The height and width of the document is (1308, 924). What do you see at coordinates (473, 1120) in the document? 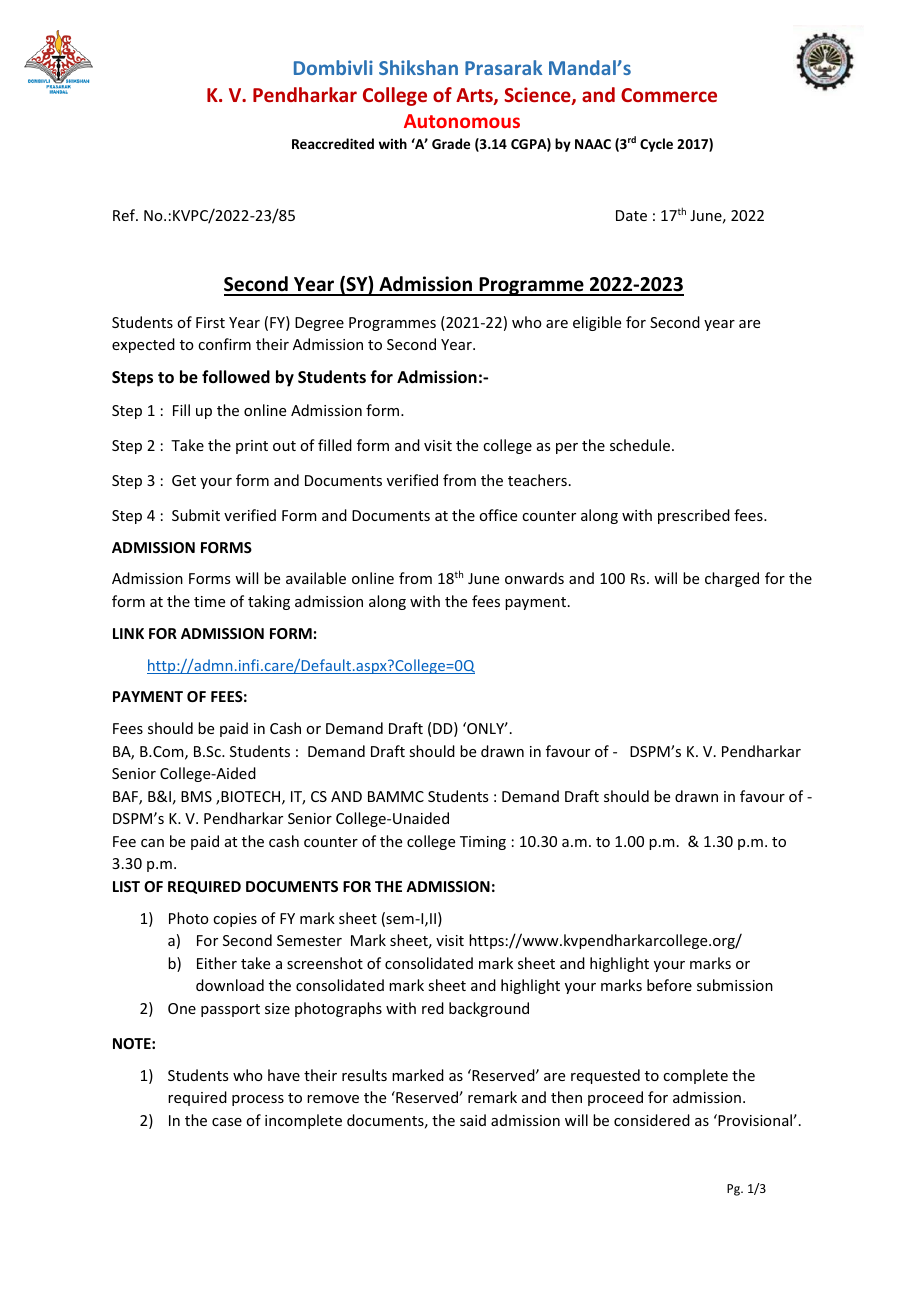
I see `said` at bounding box center [473, 1120].
